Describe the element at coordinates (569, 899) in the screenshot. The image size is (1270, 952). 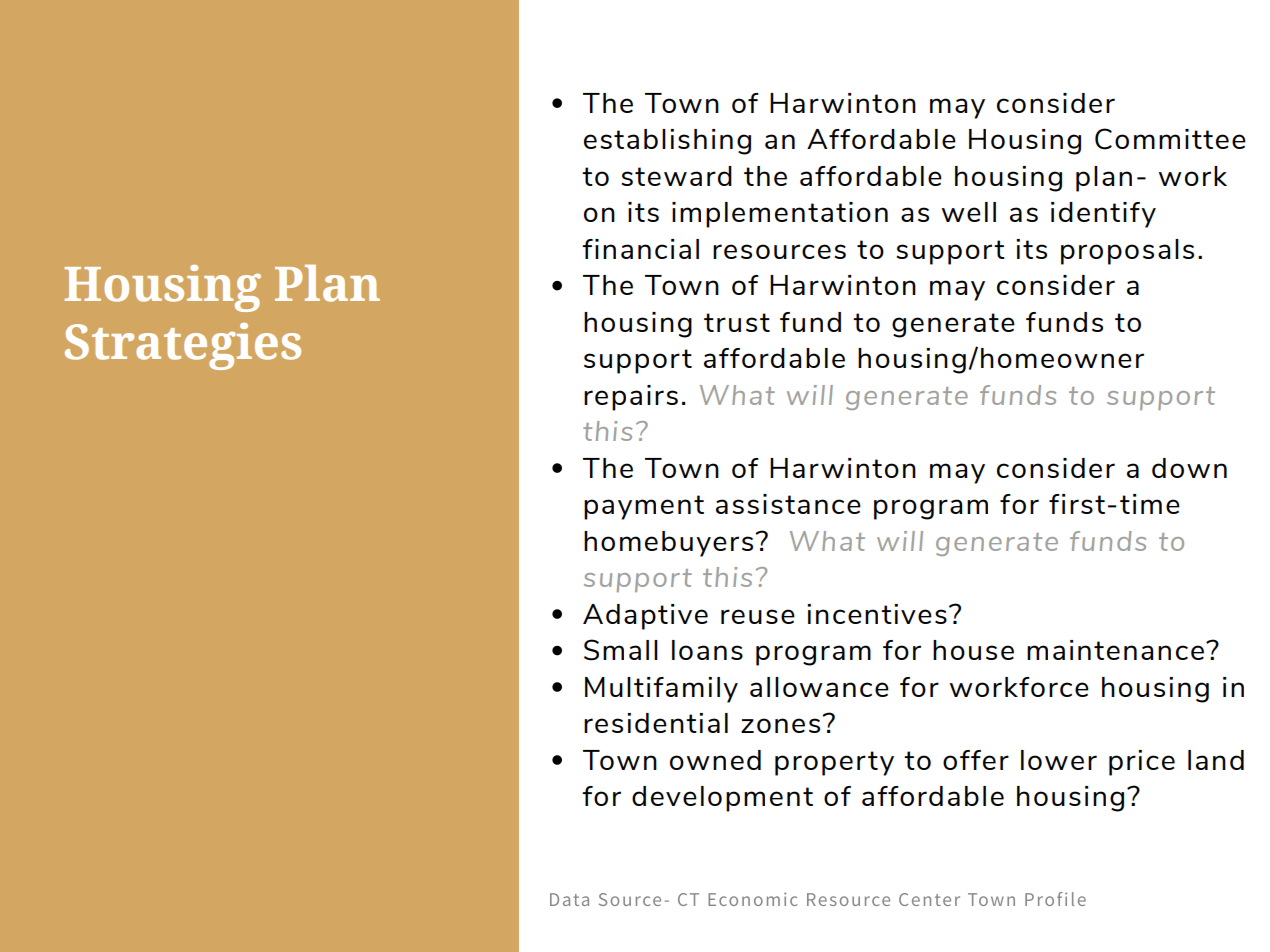
I see `Data` at that location.
